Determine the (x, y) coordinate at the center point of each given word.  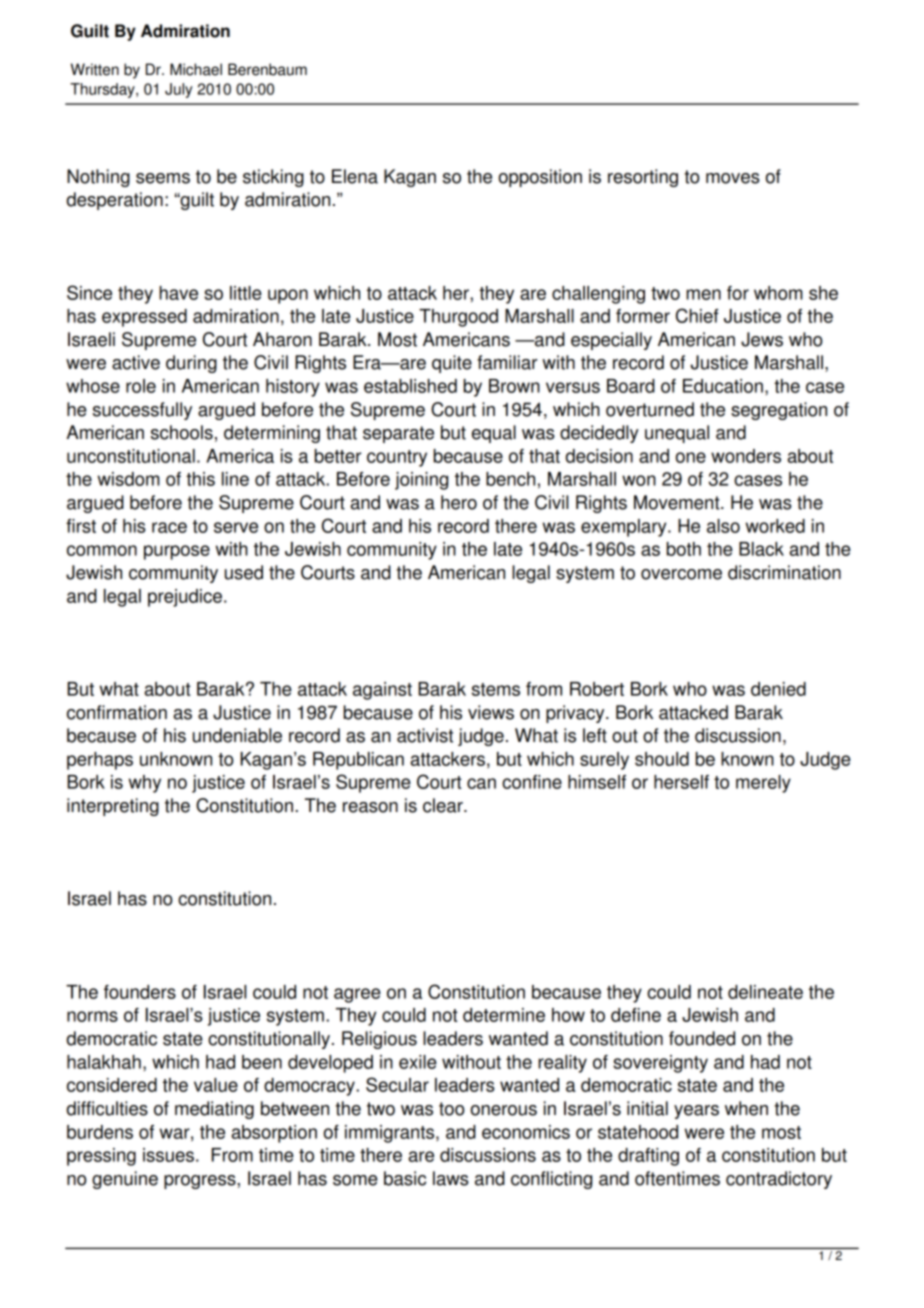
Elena (355, 176)
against (382, 691)
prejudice (185, 598)
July (179, 90)
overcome (681, 574)
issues (168, 1155)
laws (451, 1178)
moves (733, 178)
